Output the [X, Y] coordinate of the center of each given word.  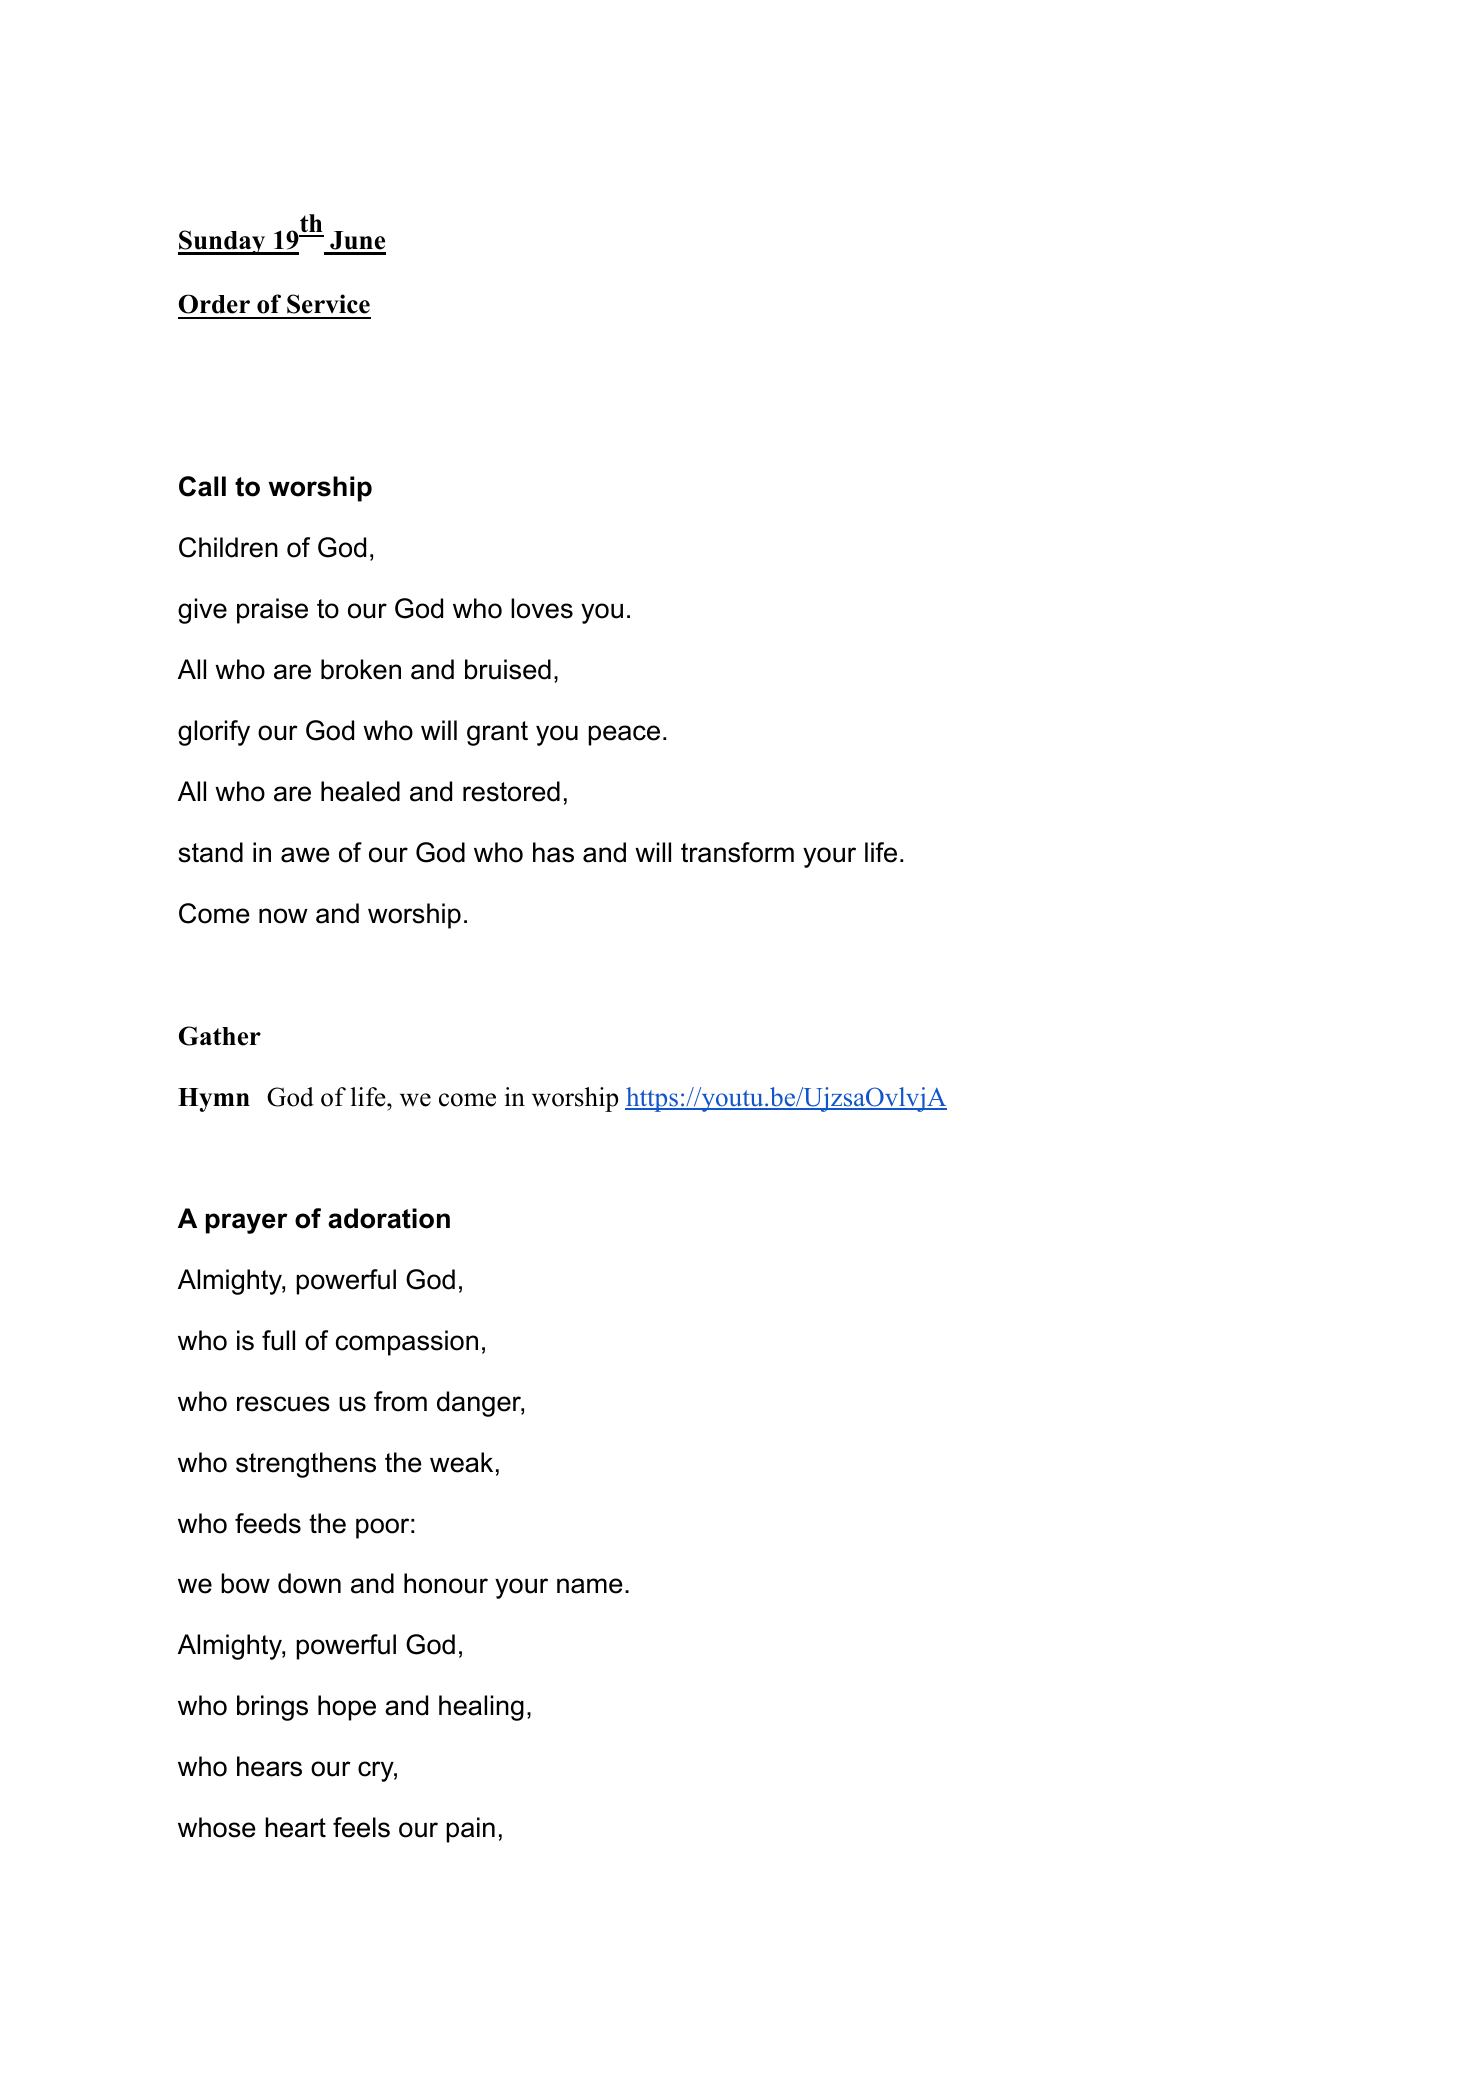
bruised [508, 669]
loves [542, 608]
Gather [220, 1036]
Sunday [223, 242]
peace [624, 735]
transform [737, 852]
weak [461, 1462]
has [553, 852]
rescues [283, 1404]
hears [269, 1766]
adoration [389, 1218]
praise [272, 611]
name [590, 1586]
